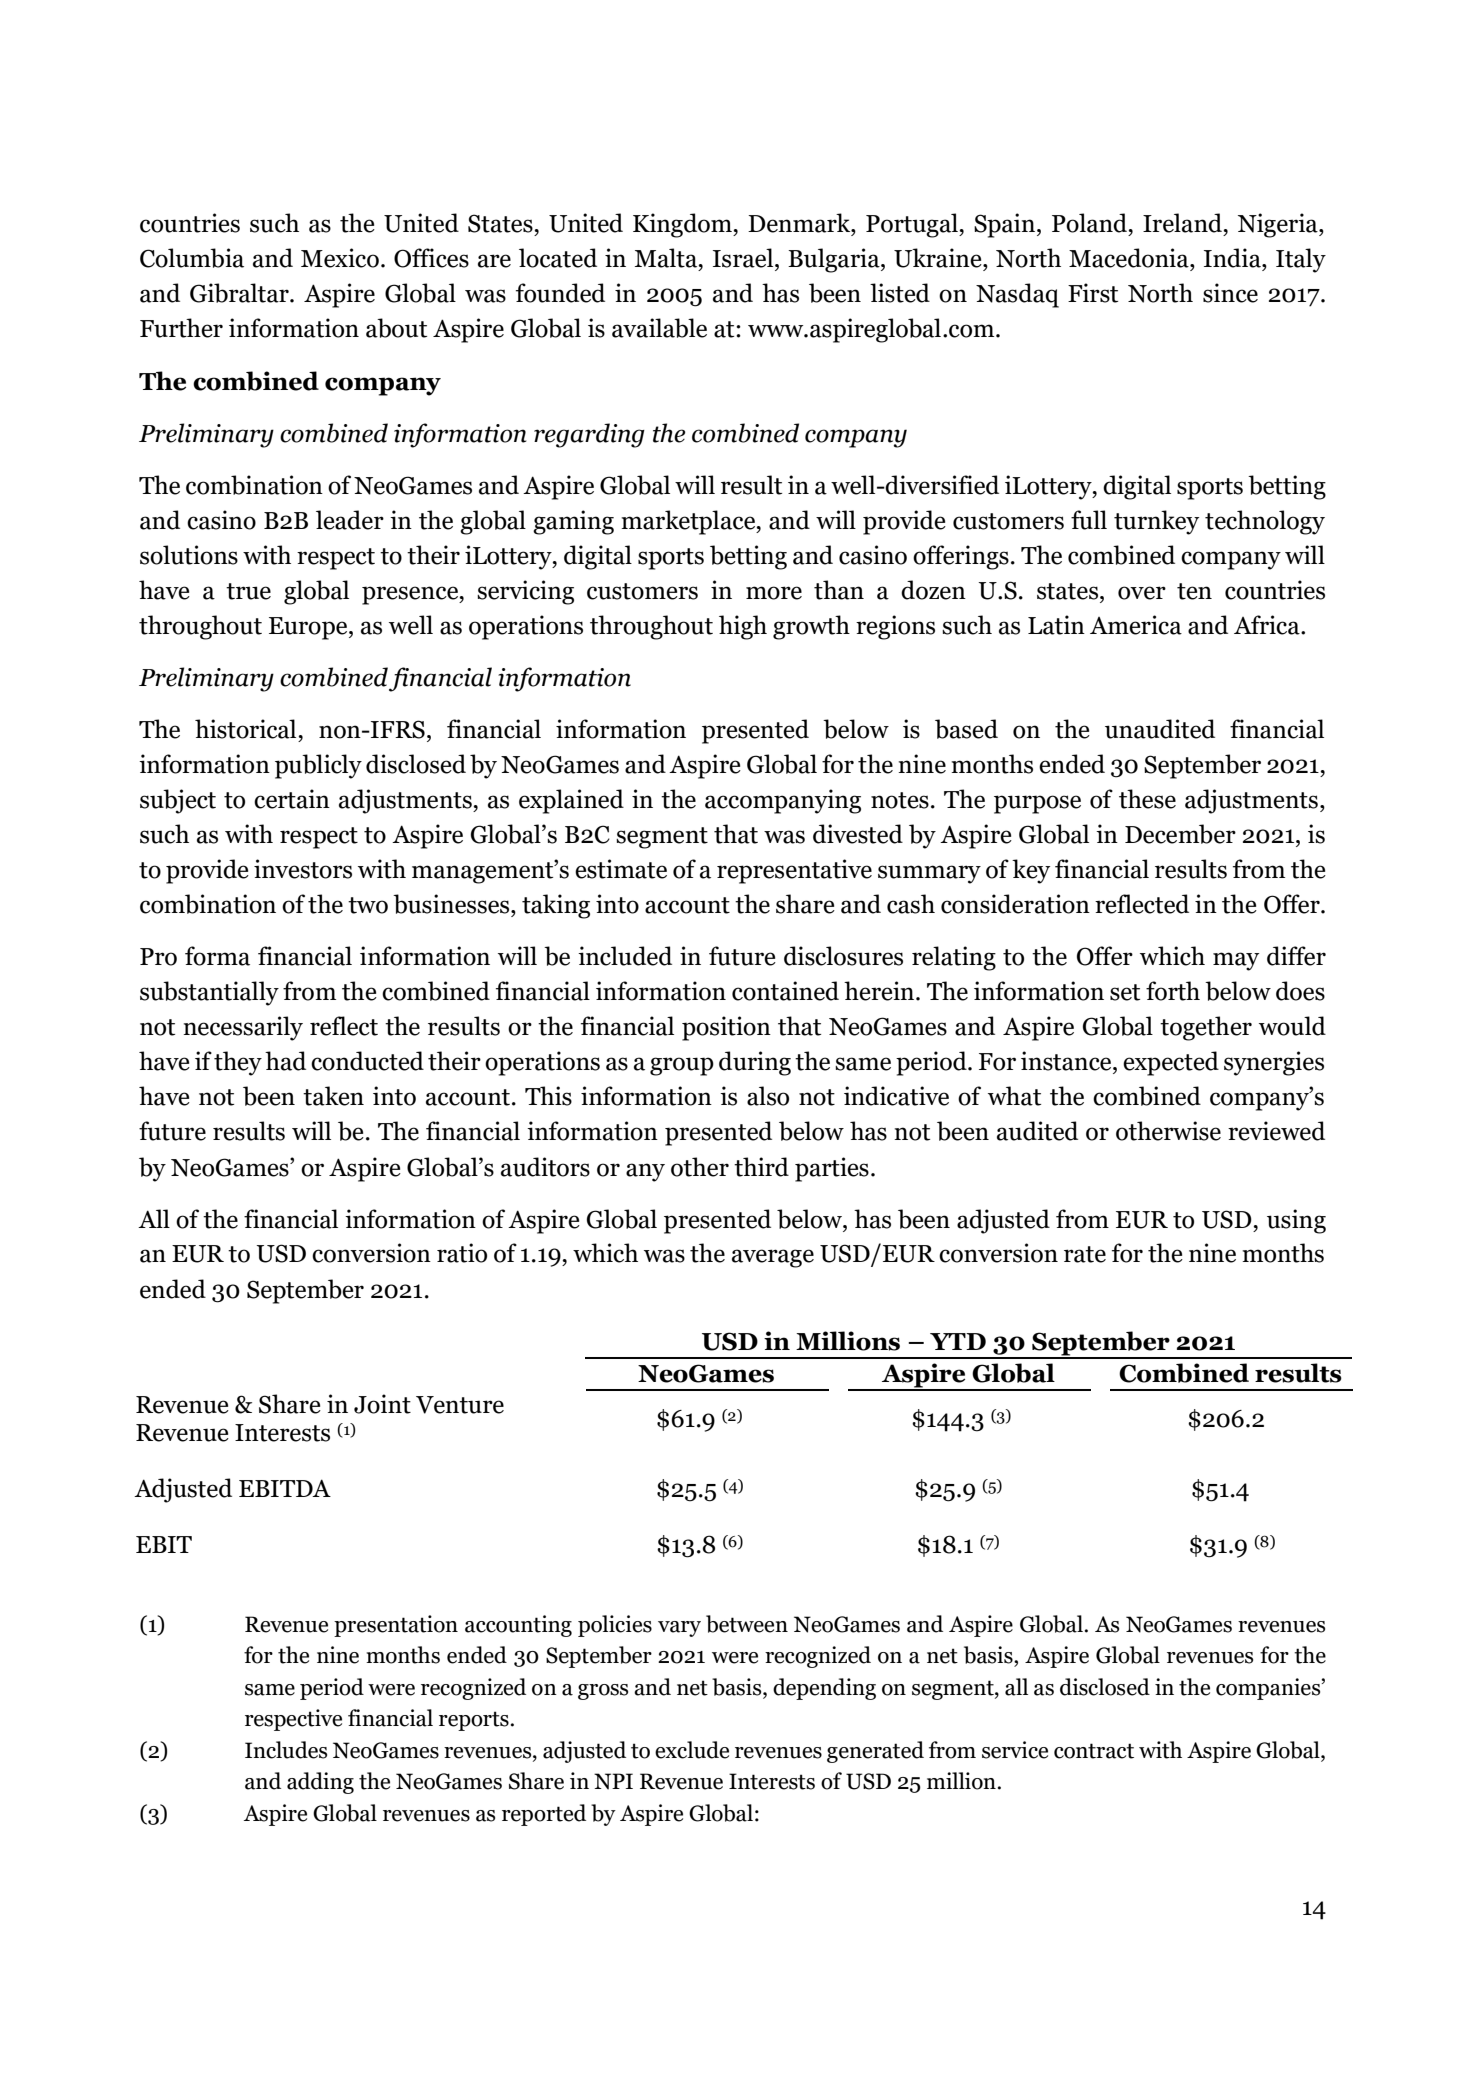  What do you see at coordinates (773, 1258) in the page?
I see `average` at bounding box center [773, 1258].
